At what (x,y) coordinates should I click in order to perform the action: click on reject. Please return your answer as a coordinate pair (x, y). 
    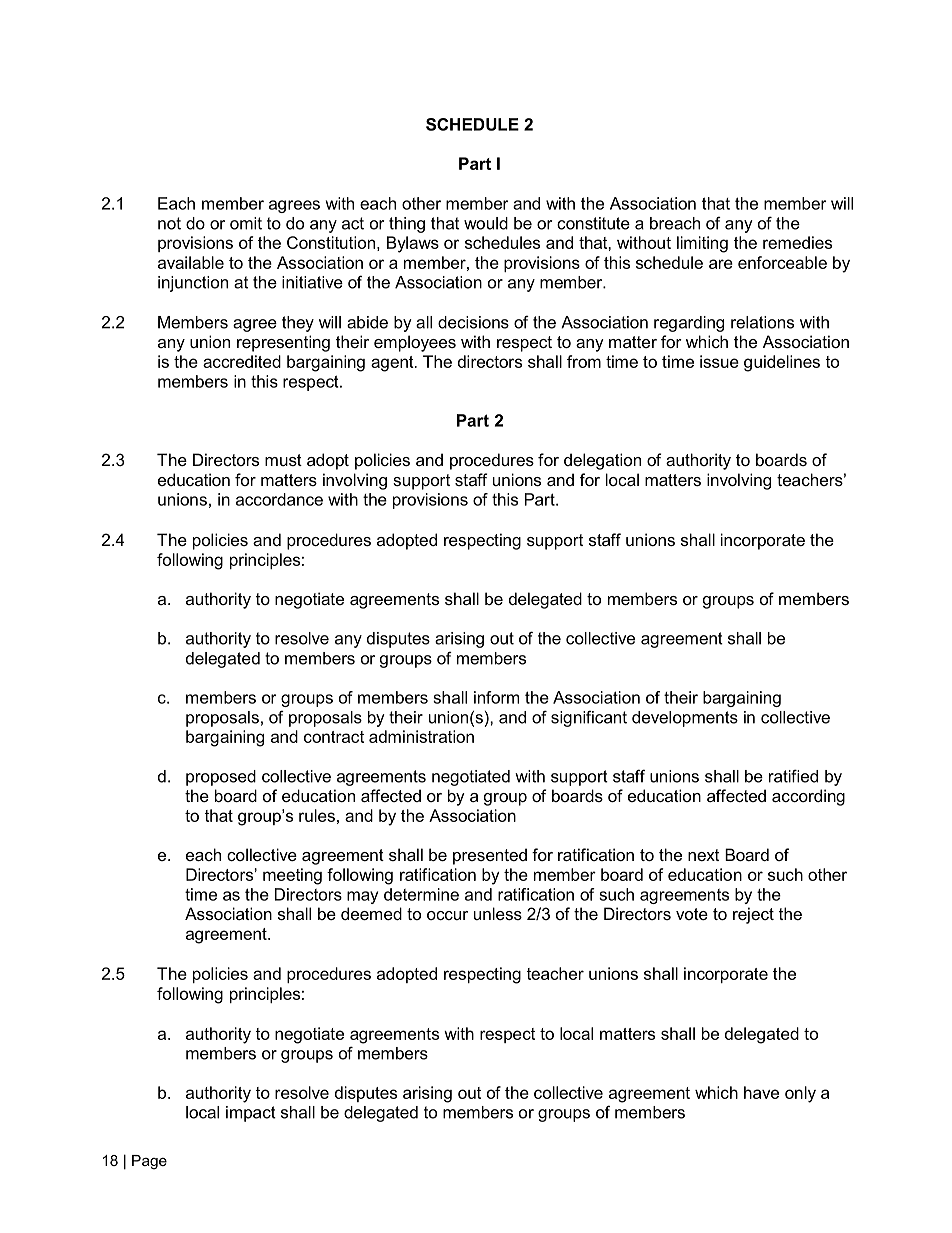
    Looking at the image, I should click on (753, 915).
